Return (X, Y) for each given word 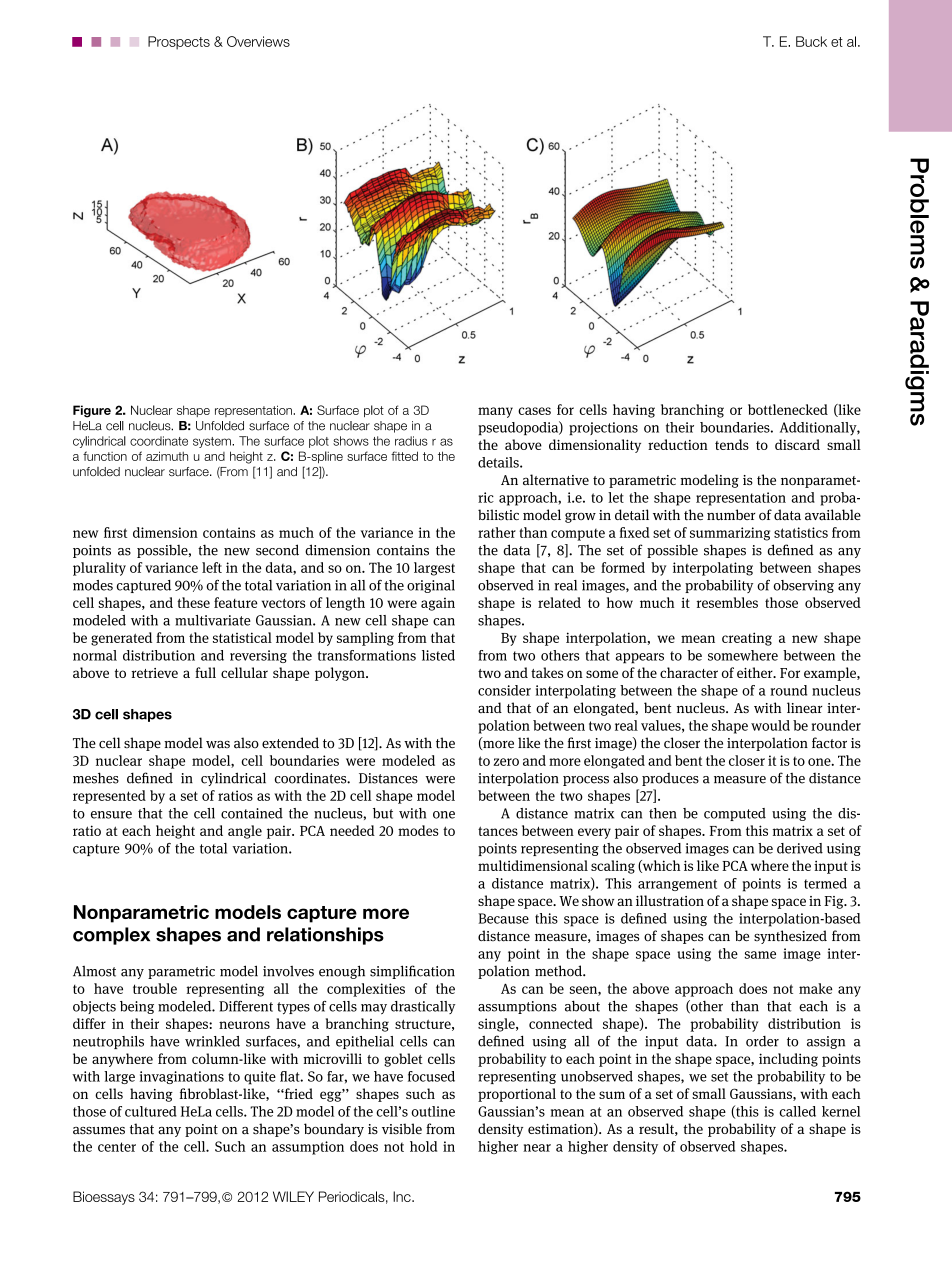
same (760, 955)
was (218, 745)
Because (503, 918)
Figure (92, 411)
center (117, 1147)
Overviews (258, 41)
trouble (155, 988)
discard (797, 444)
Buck (811, 41)
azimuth (167, 456)
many (495, 412)
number (731, 514)
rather (497, 532)
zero (506, 762)
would (770, 725)
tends (732, 444)
